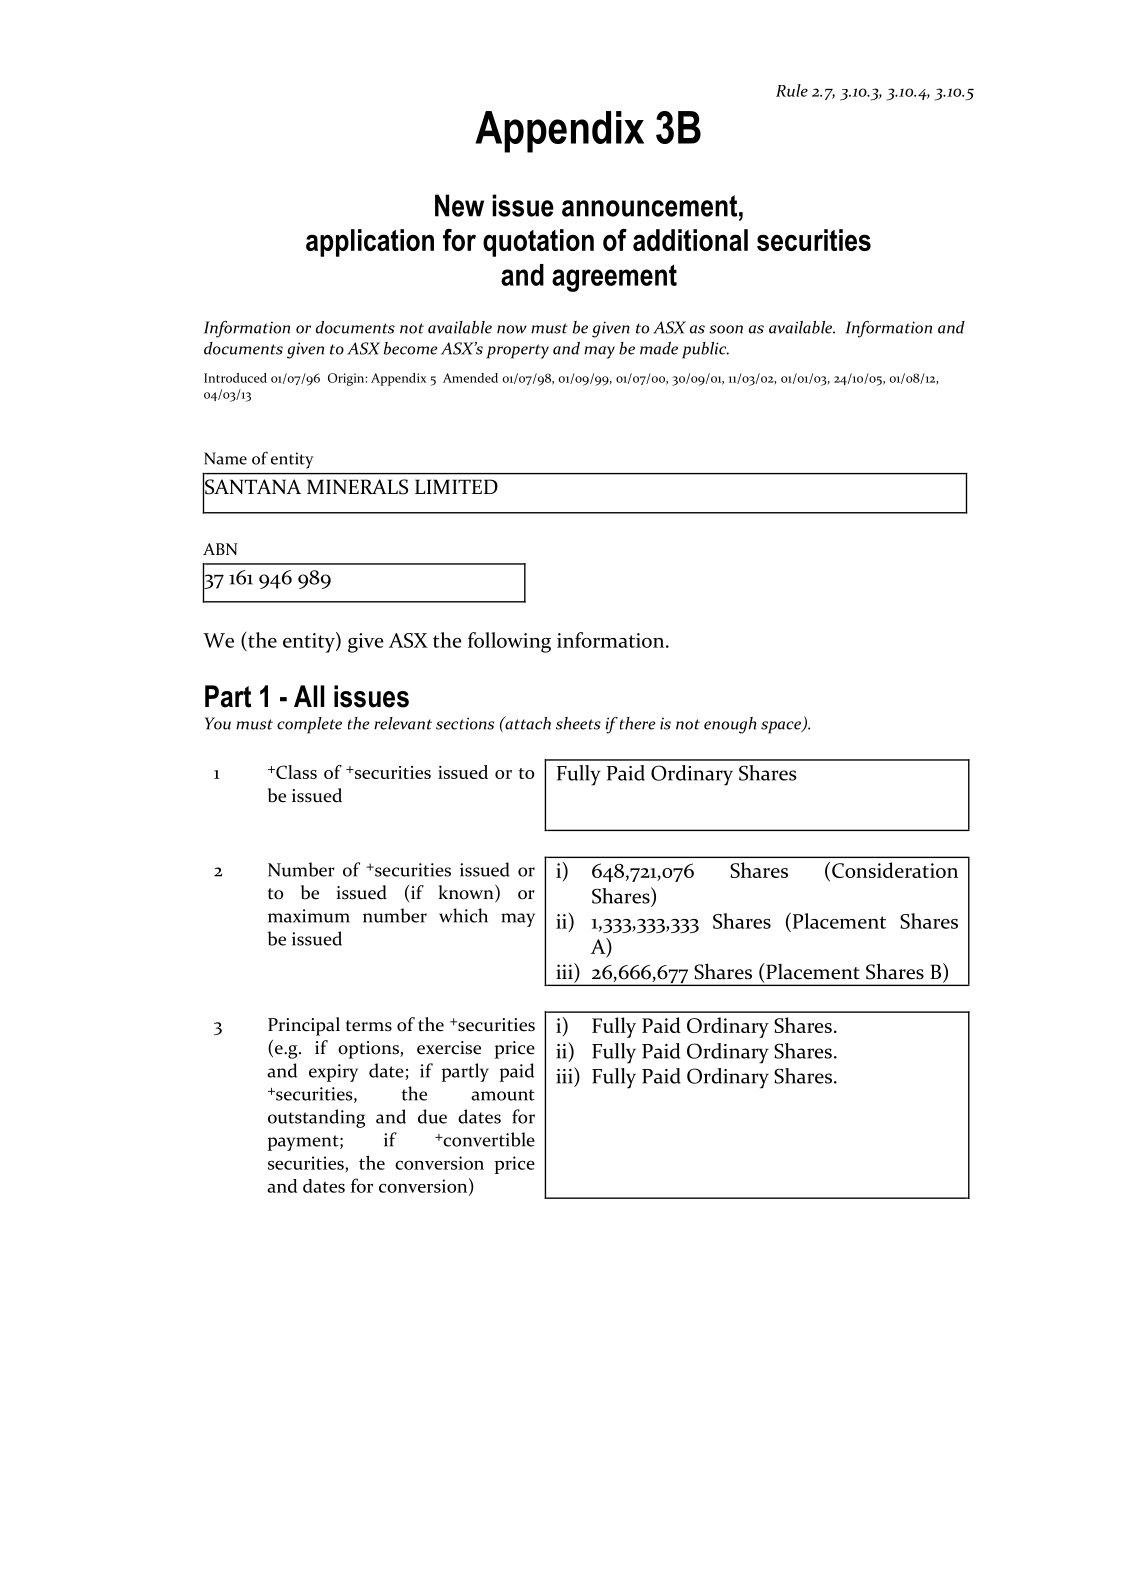 The image size is (1124, 1589). I want to click on known, so click(467, 893).
